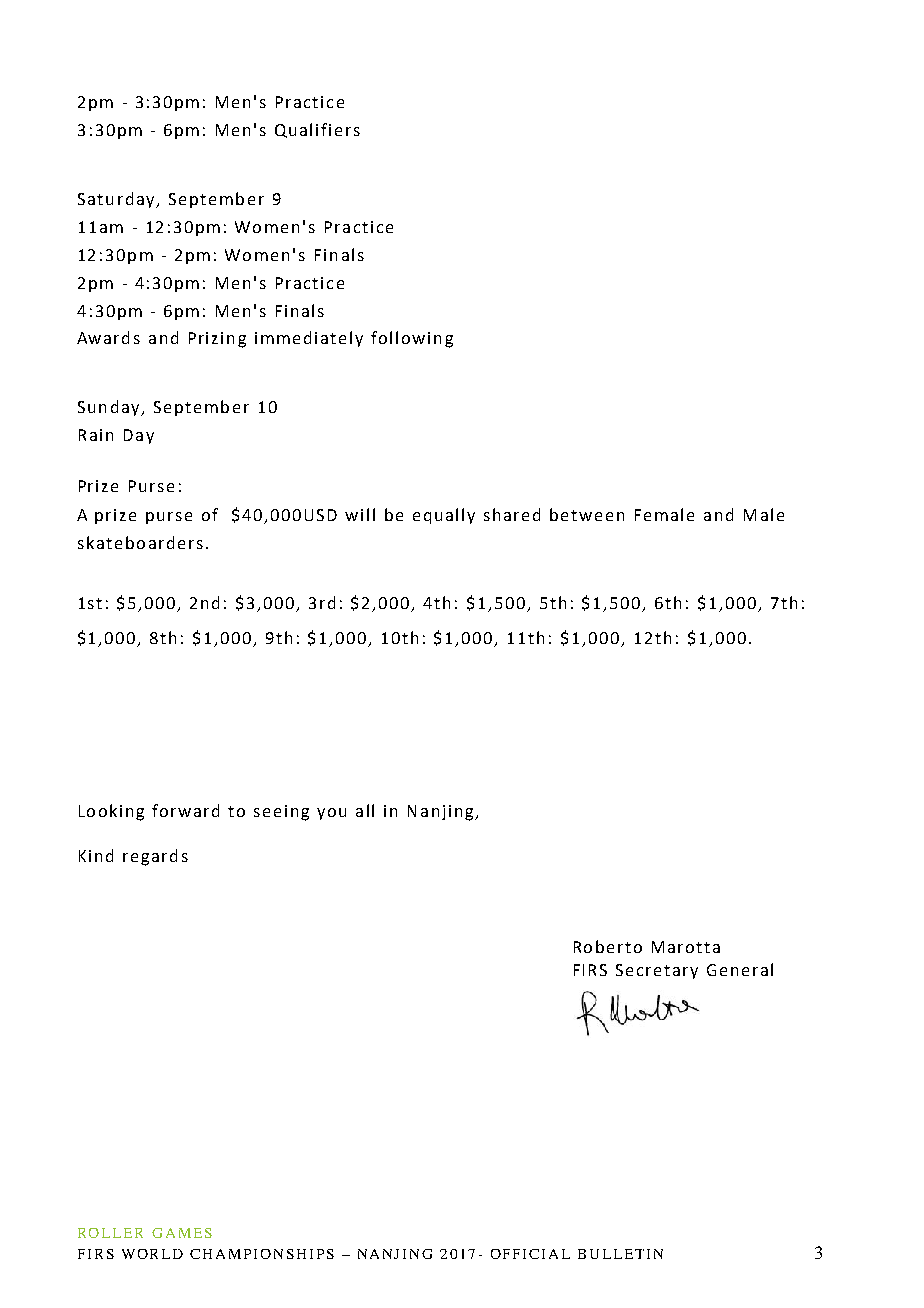 The width and height of the image is (924, 1308). What do you see at coordinates (512, 514) in the image?
I see `shared` at bounding box center [512, 514].
